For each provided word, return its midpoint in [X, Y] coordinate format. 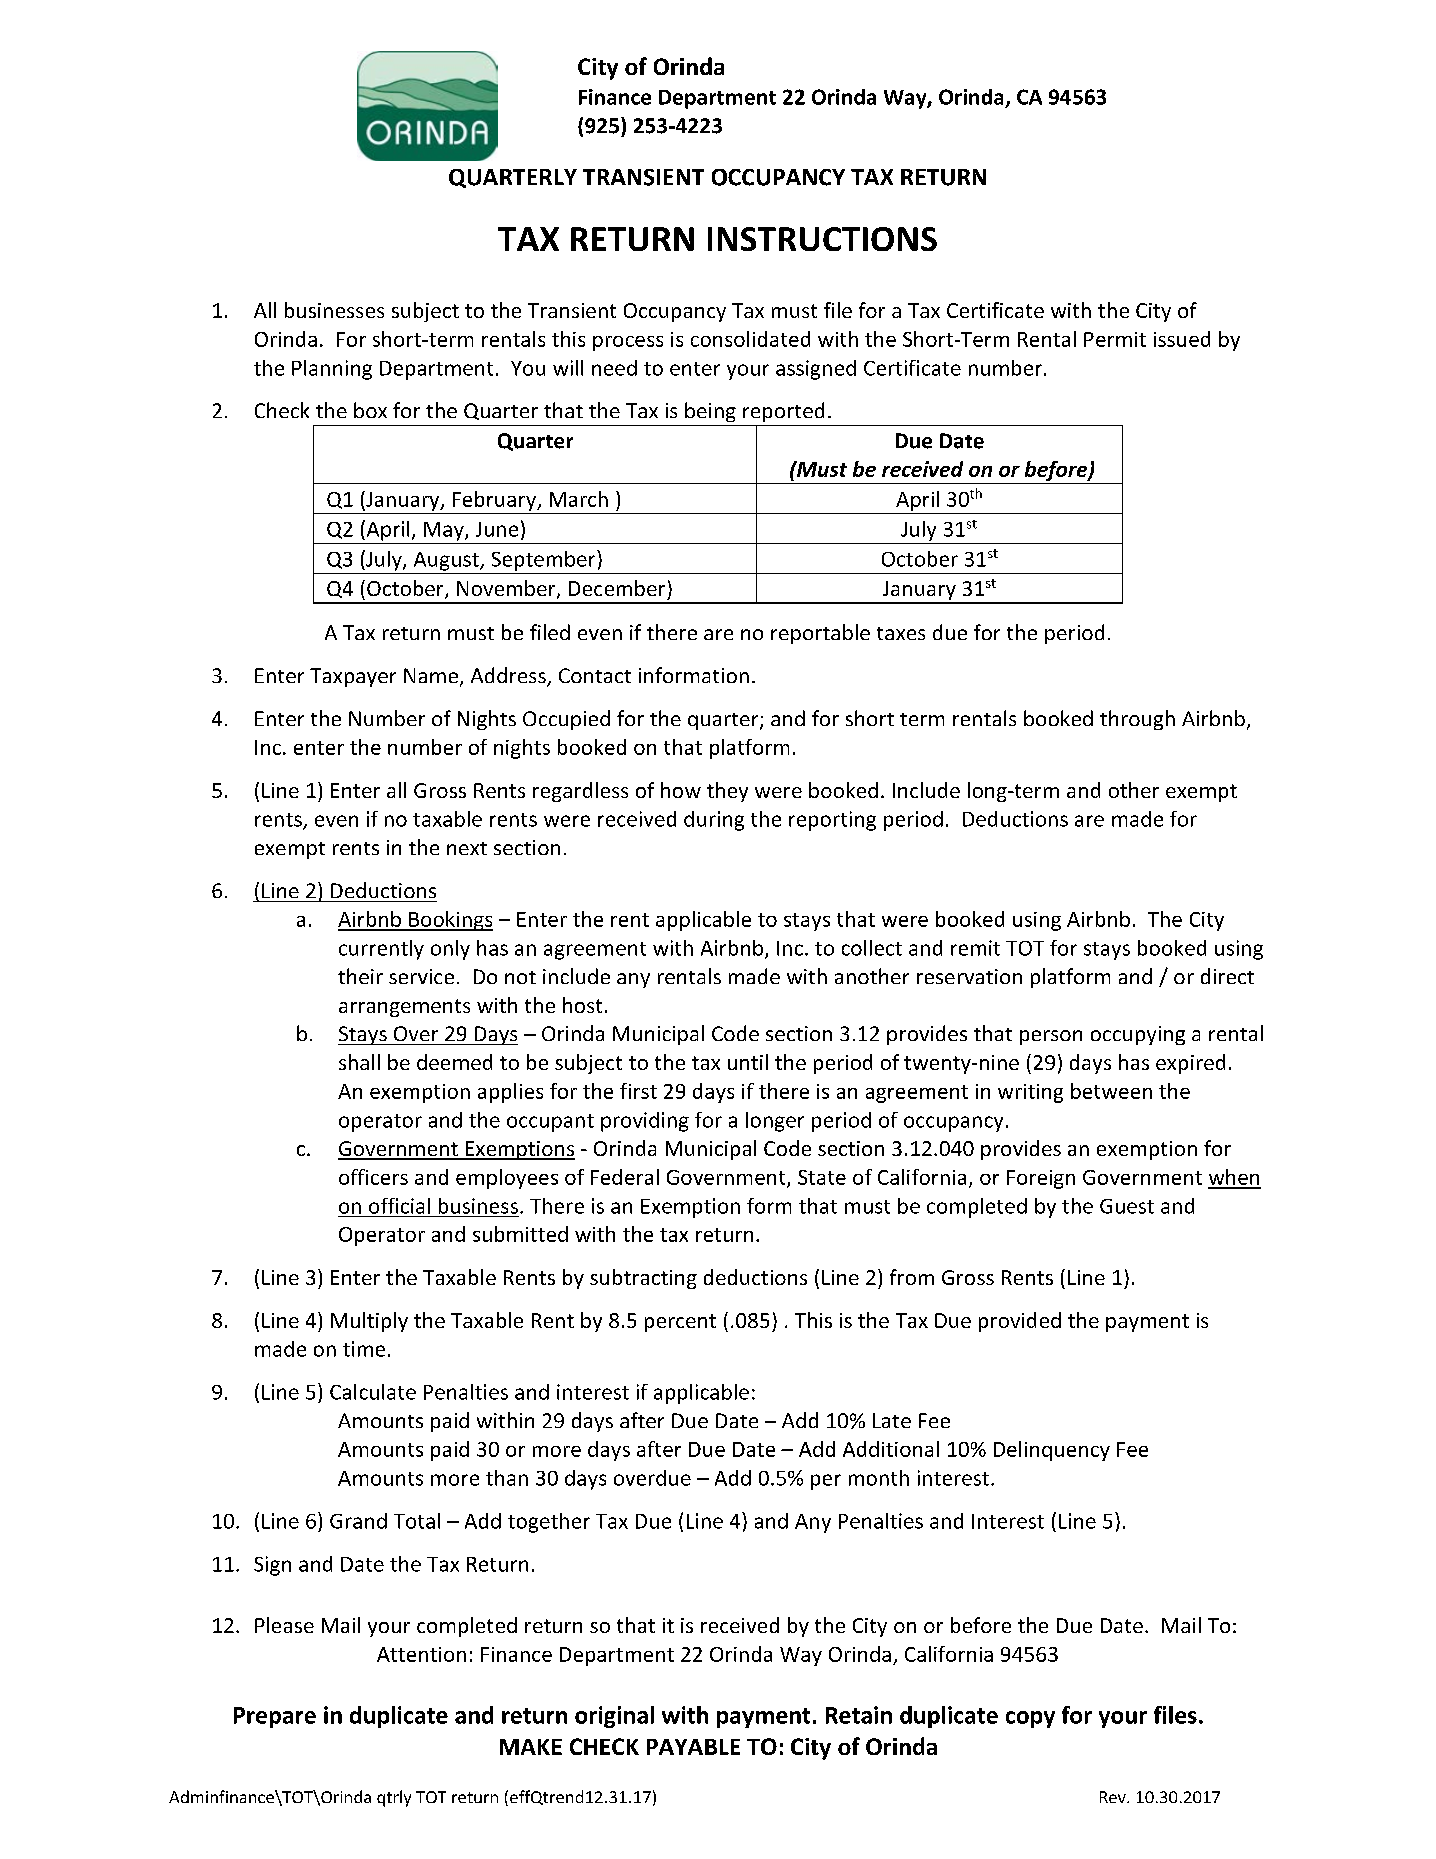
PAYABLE [693, 1747]
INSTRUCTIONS [822, 239]
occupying [1138, 1035]
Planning [332, 370]
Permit [1115, 339]
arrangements [404, 1008]
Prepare [275, 1717]
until [748, 1062]
